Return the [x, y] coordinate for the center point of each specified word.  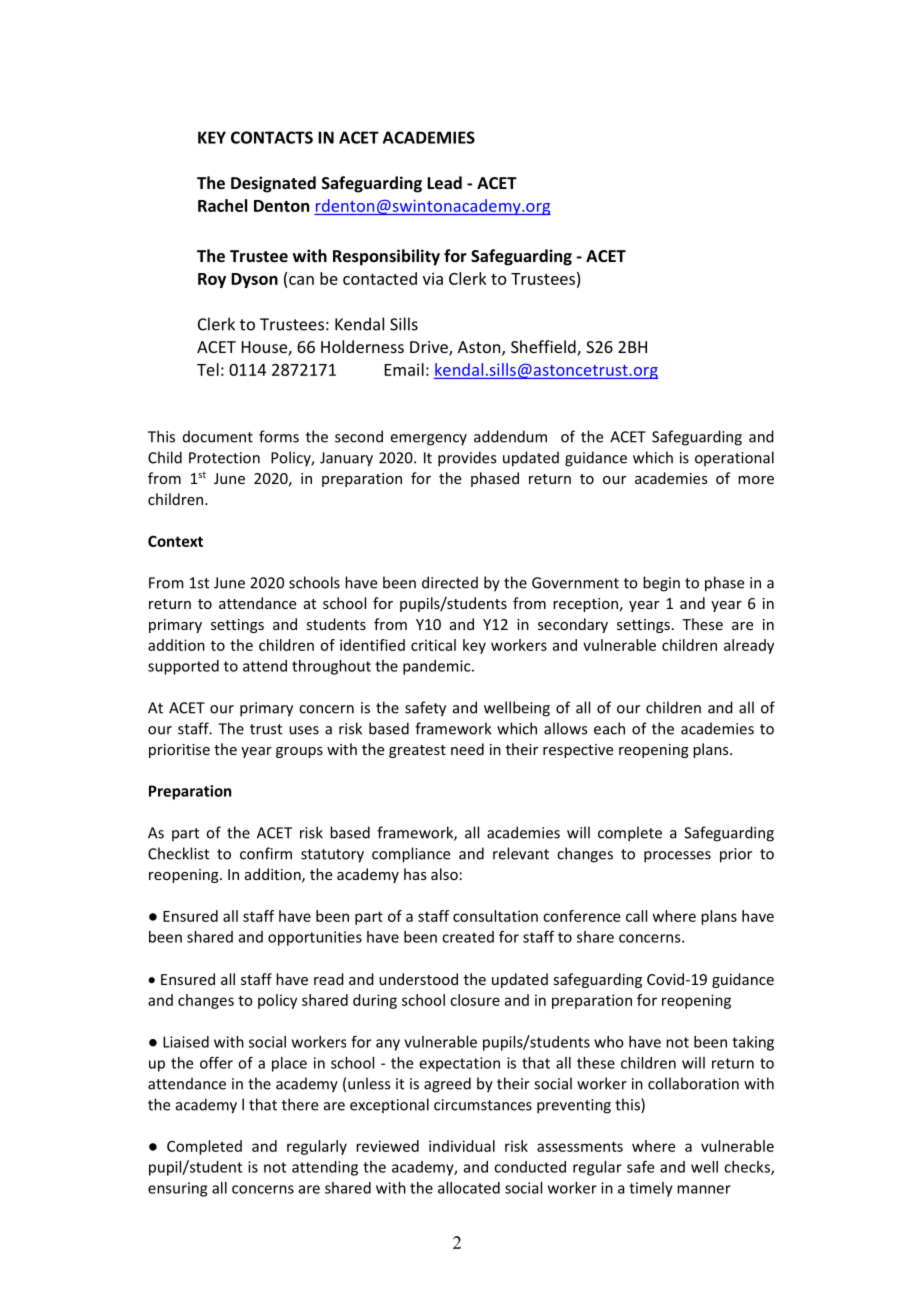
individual [462, 1146]
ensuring [177, 1189]
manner [704, 1189]
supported [183, 667]
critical [433, 645]
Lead [444, 182]
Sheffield [544, 348]
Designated [273, 184]
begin [661, 584]
